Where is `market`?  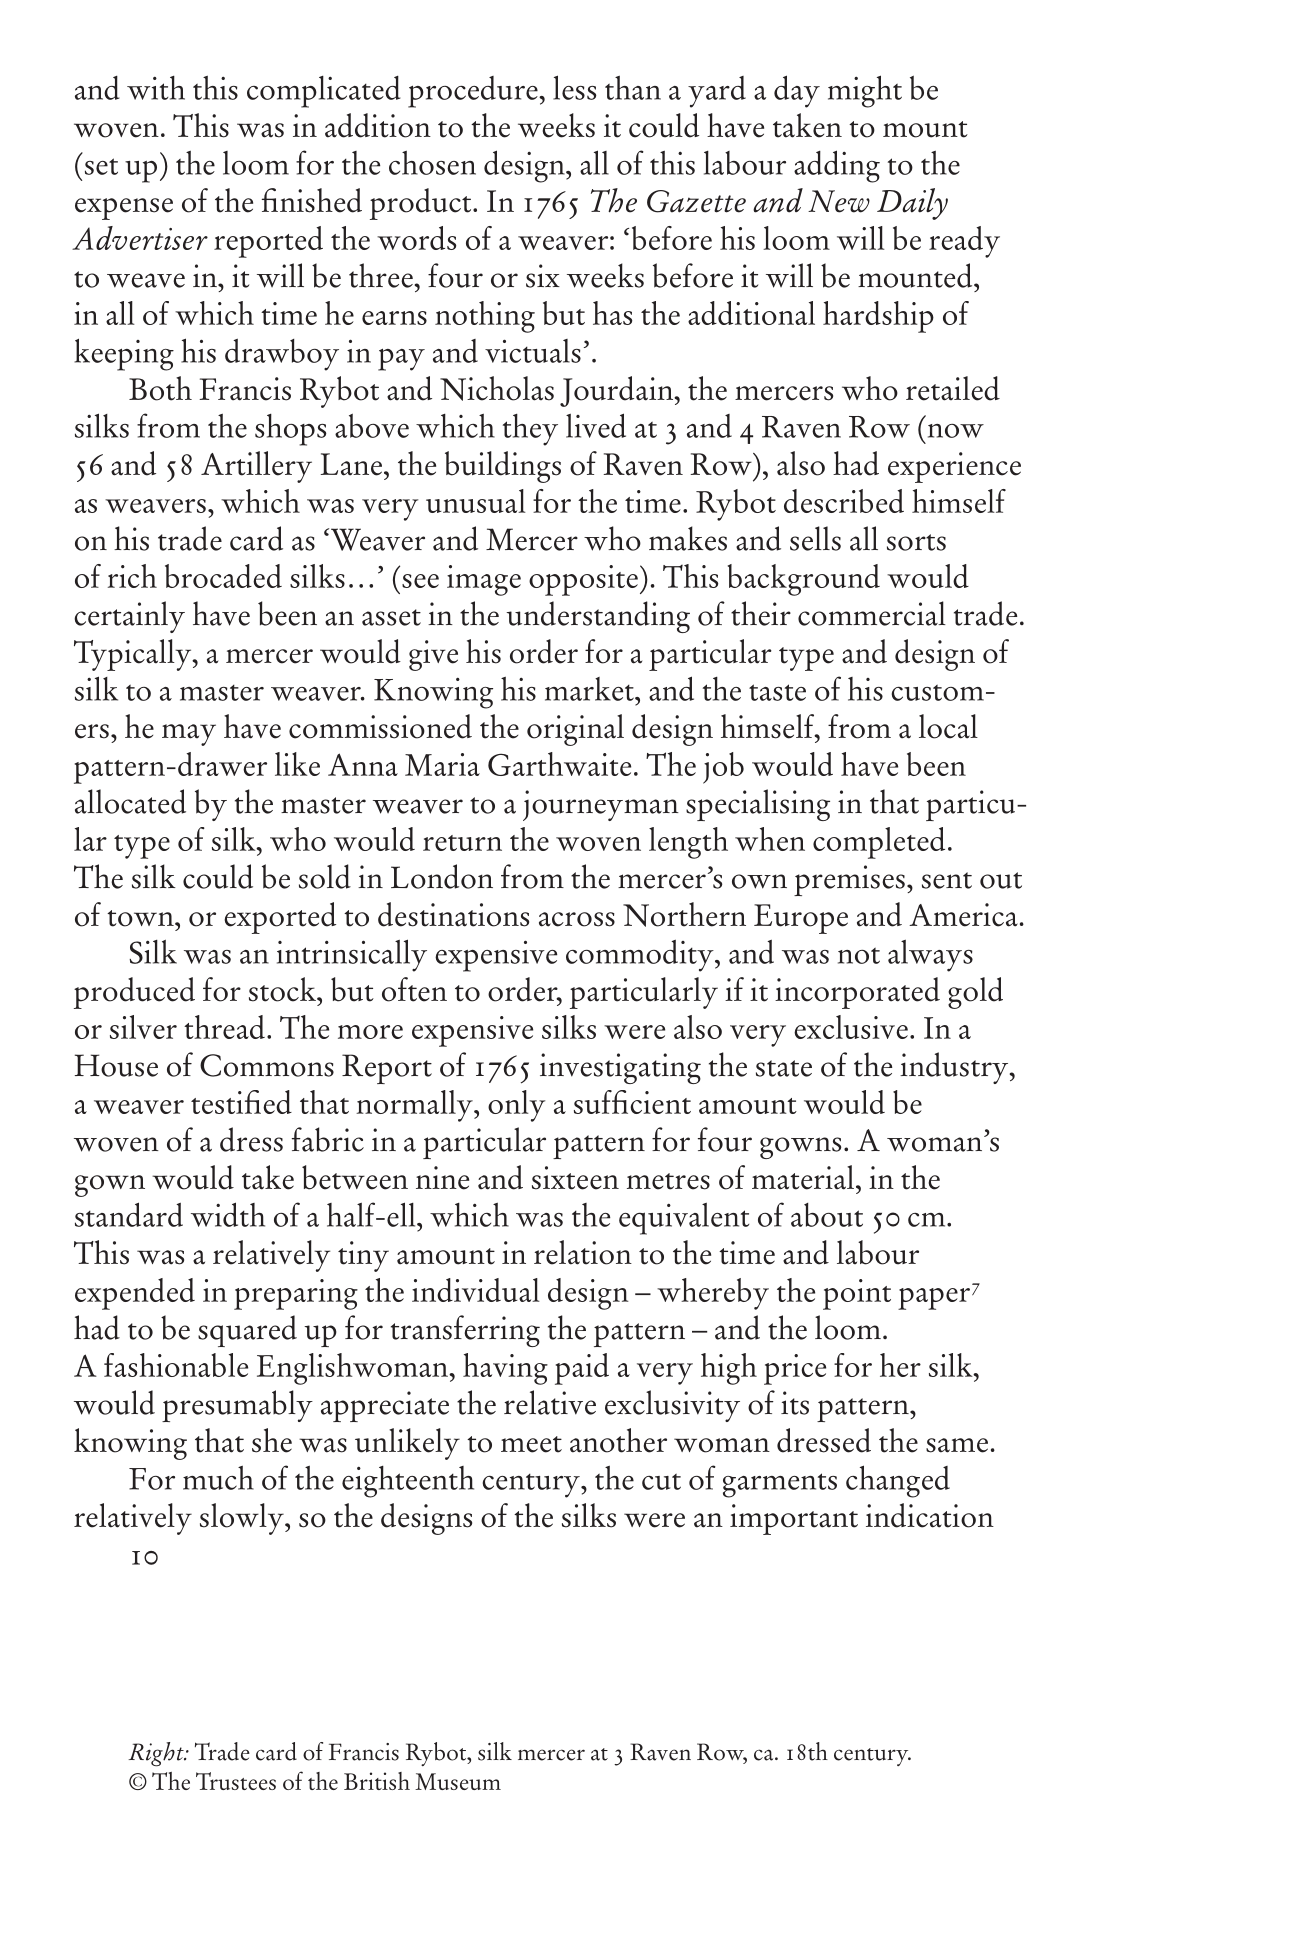
market is located at coordinates (590, 689).
